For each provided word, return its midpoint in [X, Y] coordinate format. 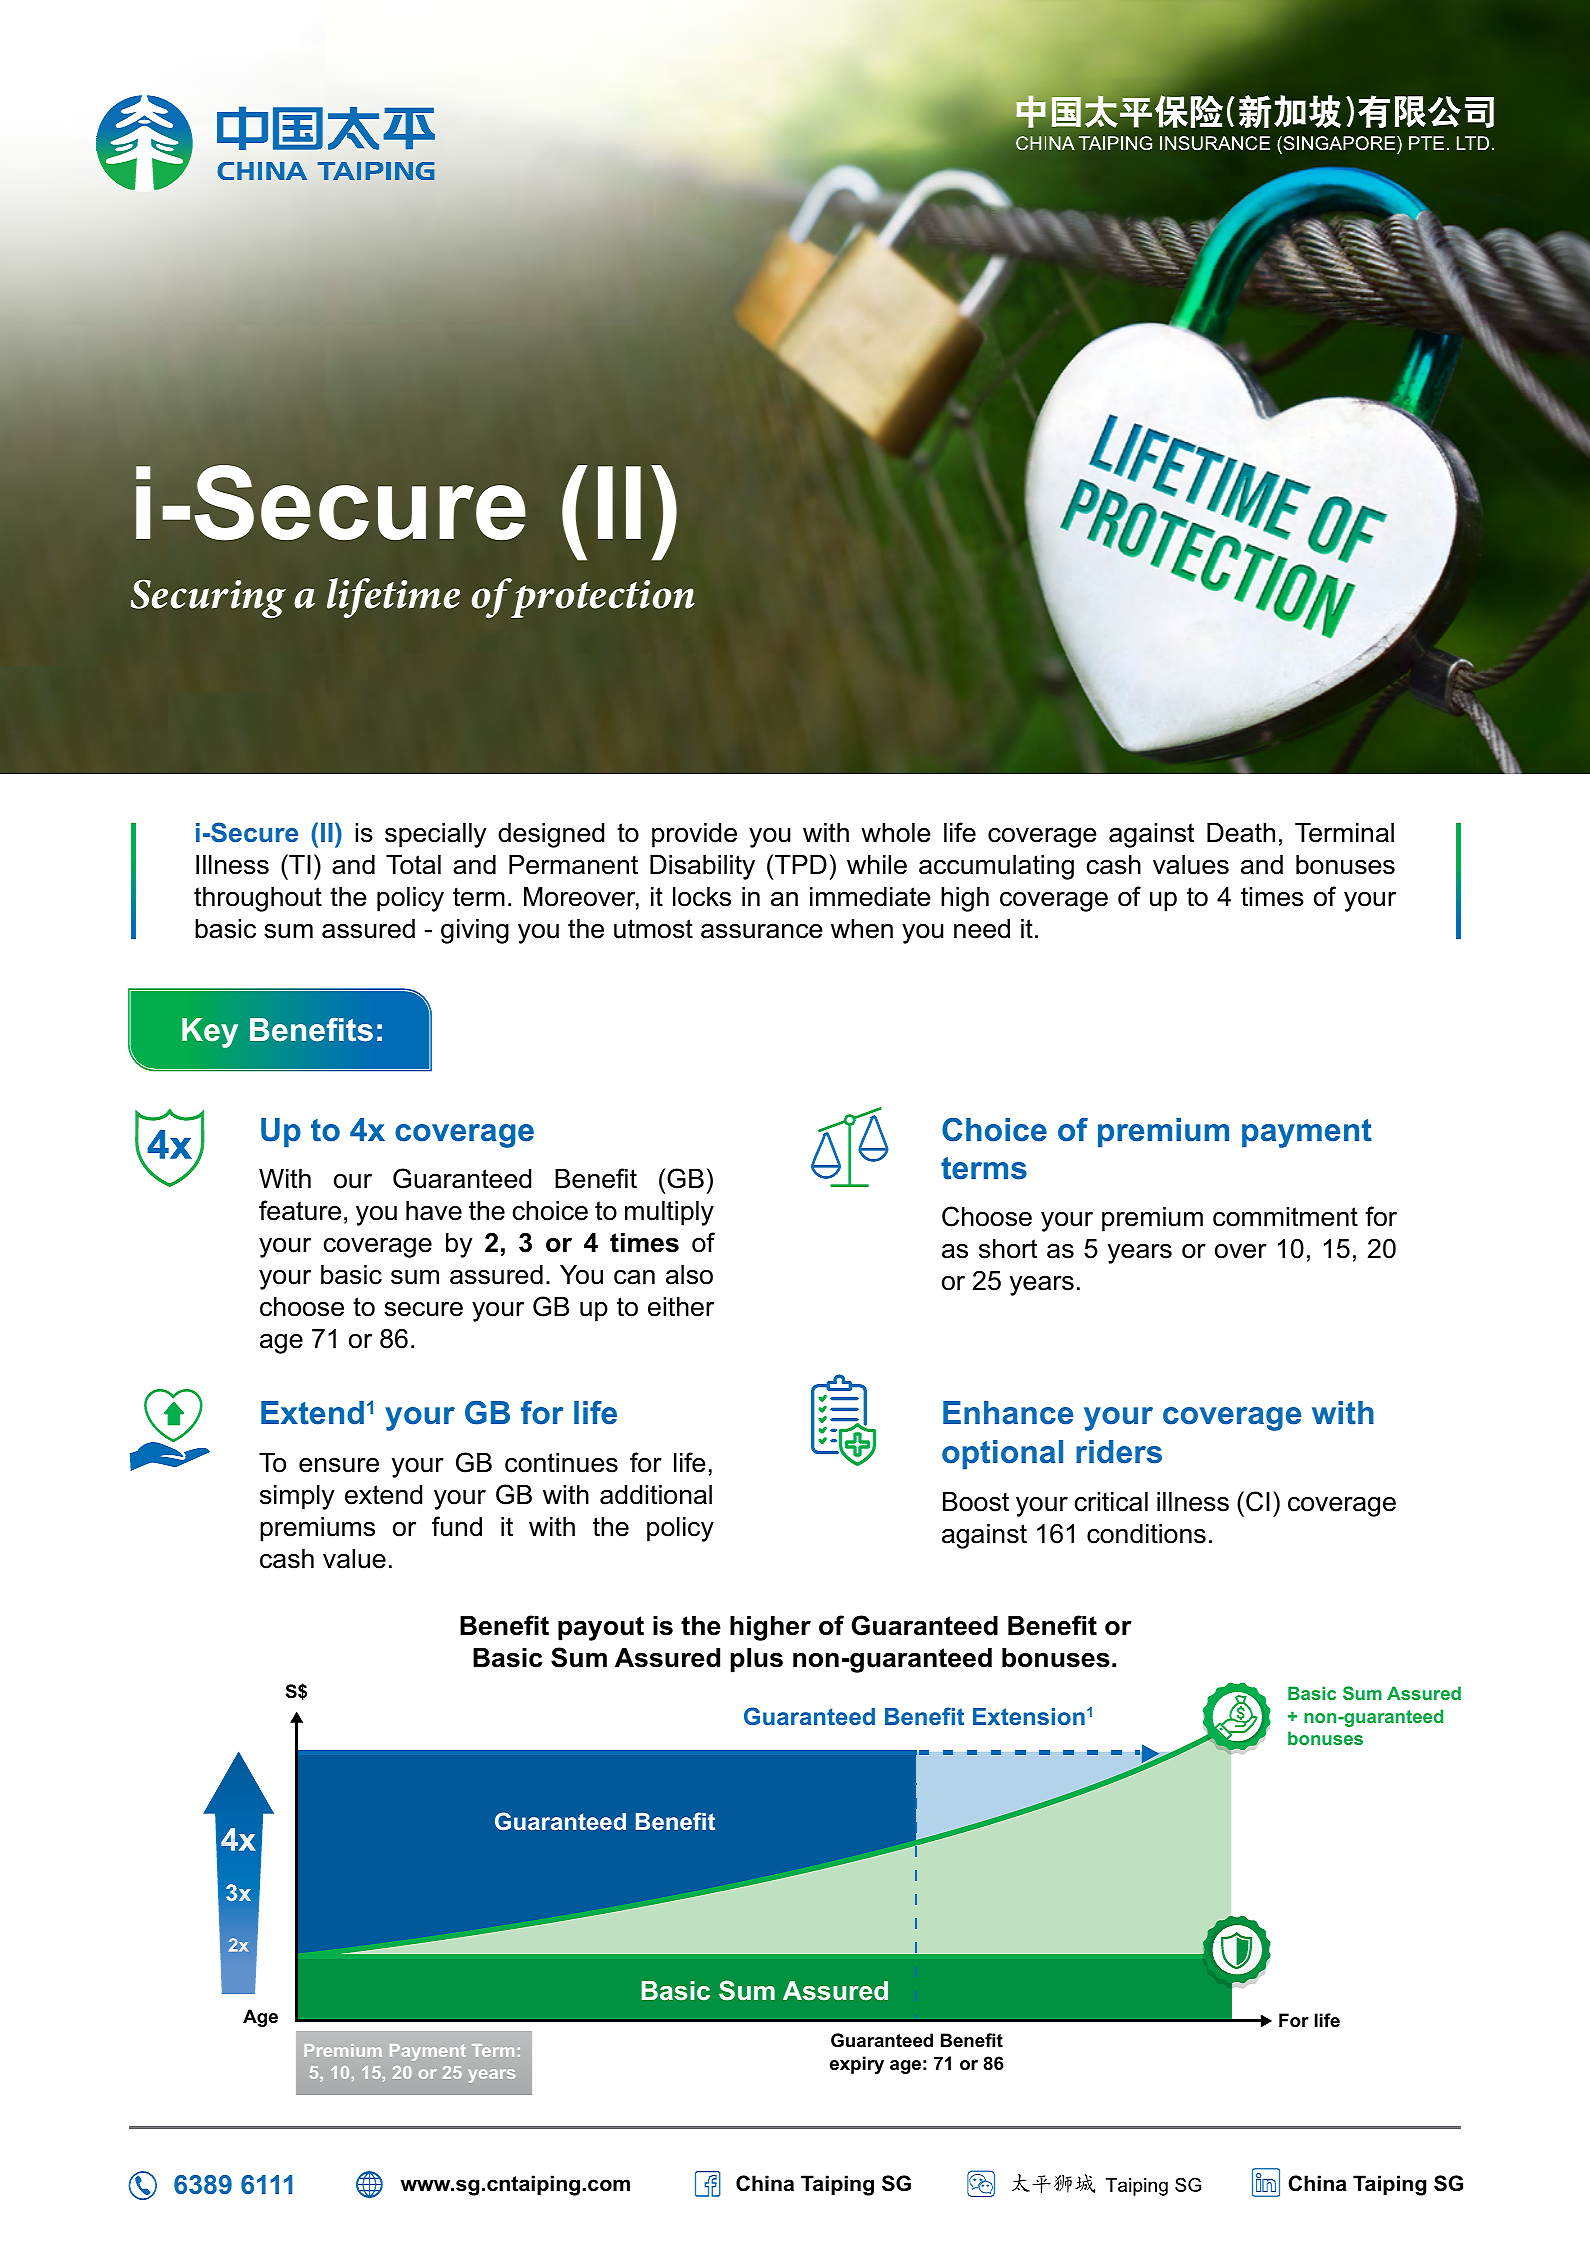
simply [297, 1497]
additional [656, 1495]
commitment [1285, 1217]
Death [1241, 833]
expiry [857, 2065]
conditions [1146, 1534]
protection [602, 598]
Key [210, 1033]
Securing [208, 599]
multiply [669, 1213]
